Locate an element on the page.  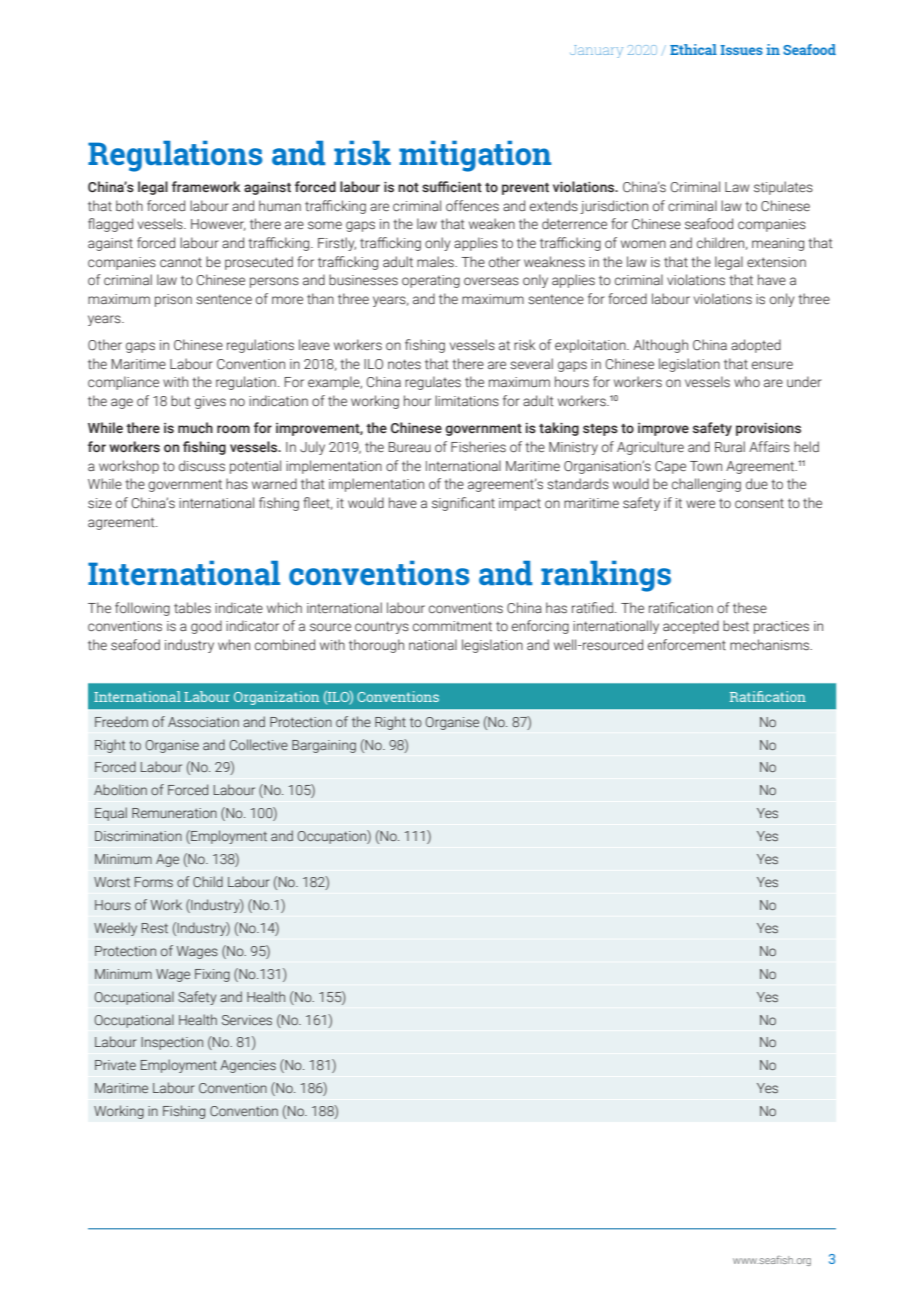
tables is located at coordinates (192, 607).
